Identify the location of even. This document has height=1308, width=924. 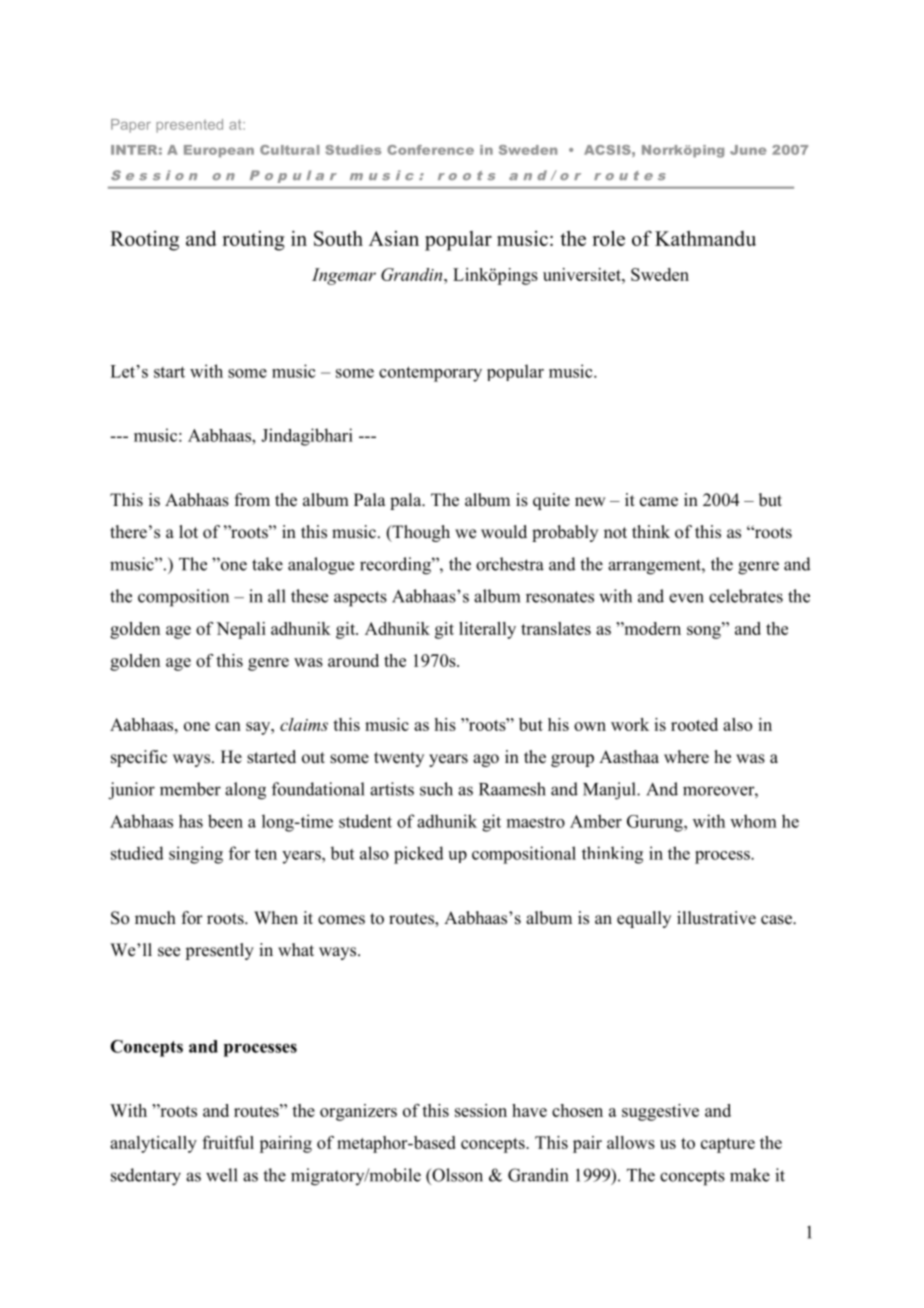
(686, 598).
